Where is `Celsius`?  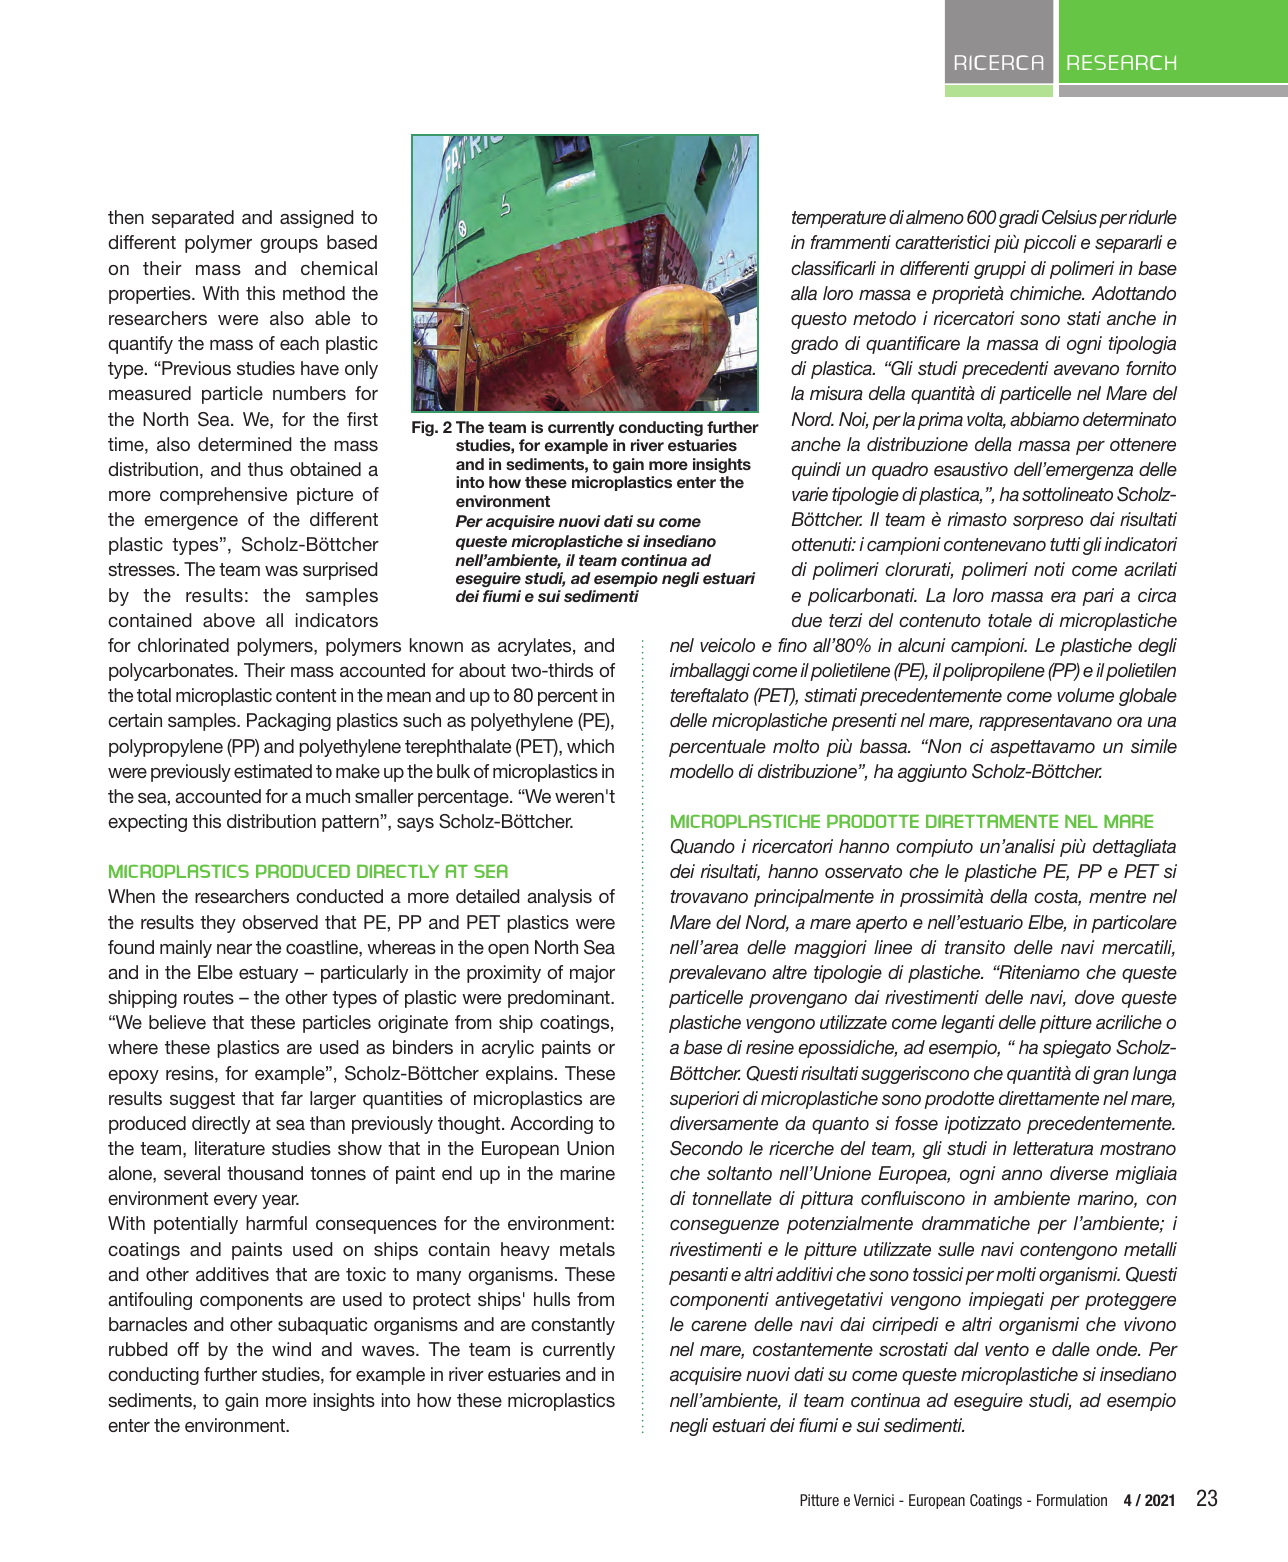 Celsius is located at coordinates (1069, 217).
